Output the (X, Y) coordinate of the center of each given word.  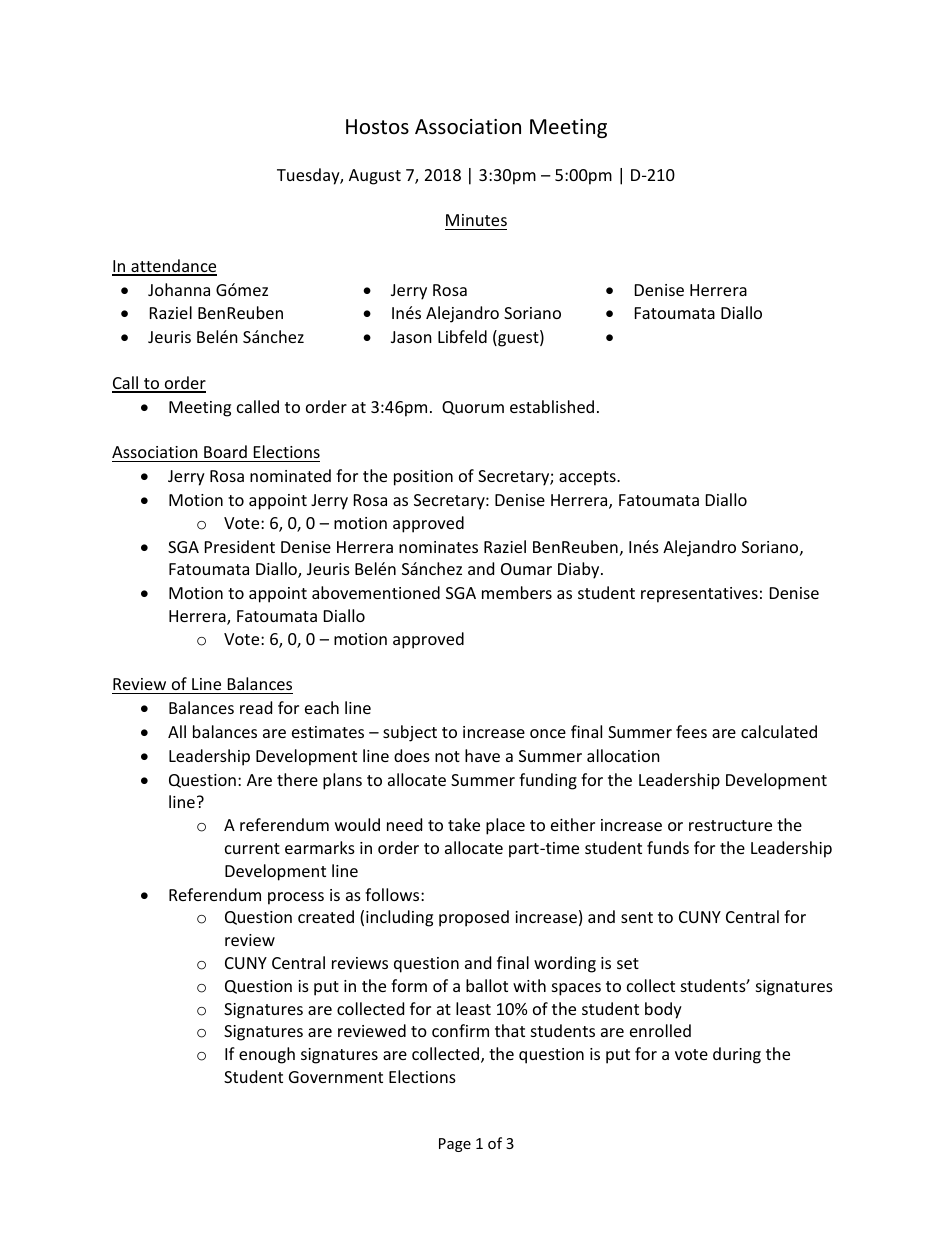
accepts (588, 478)
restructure (730, 825)
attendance (173, 267)
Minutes (476, 220)
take (464, 824)
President (240, 546)
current (252, 848)
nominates (438, 547)
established (552, 406)
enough (267, 1055)
